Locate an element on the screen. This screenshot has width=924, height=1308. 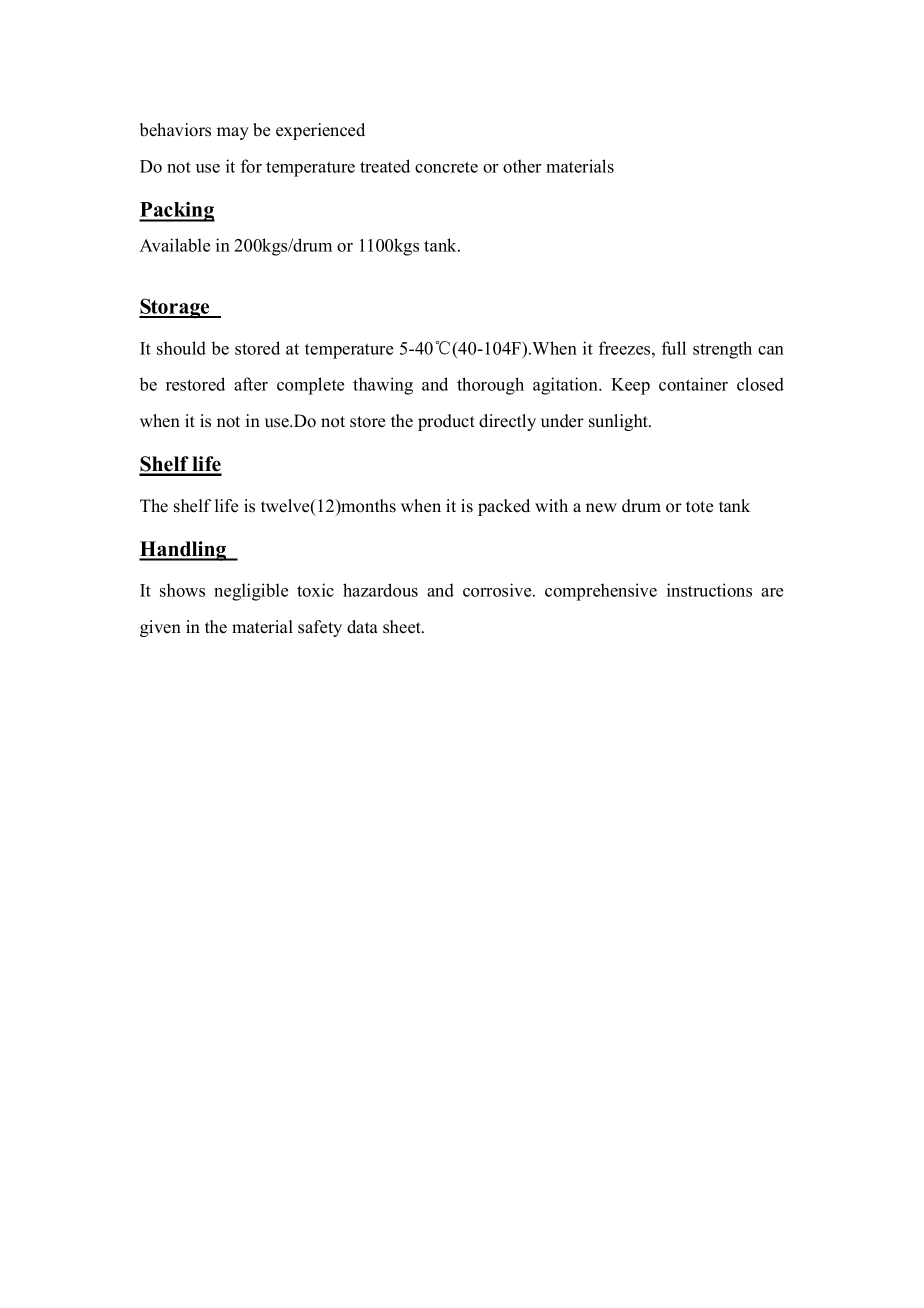
instructions is located at coordinates (709, 590).
